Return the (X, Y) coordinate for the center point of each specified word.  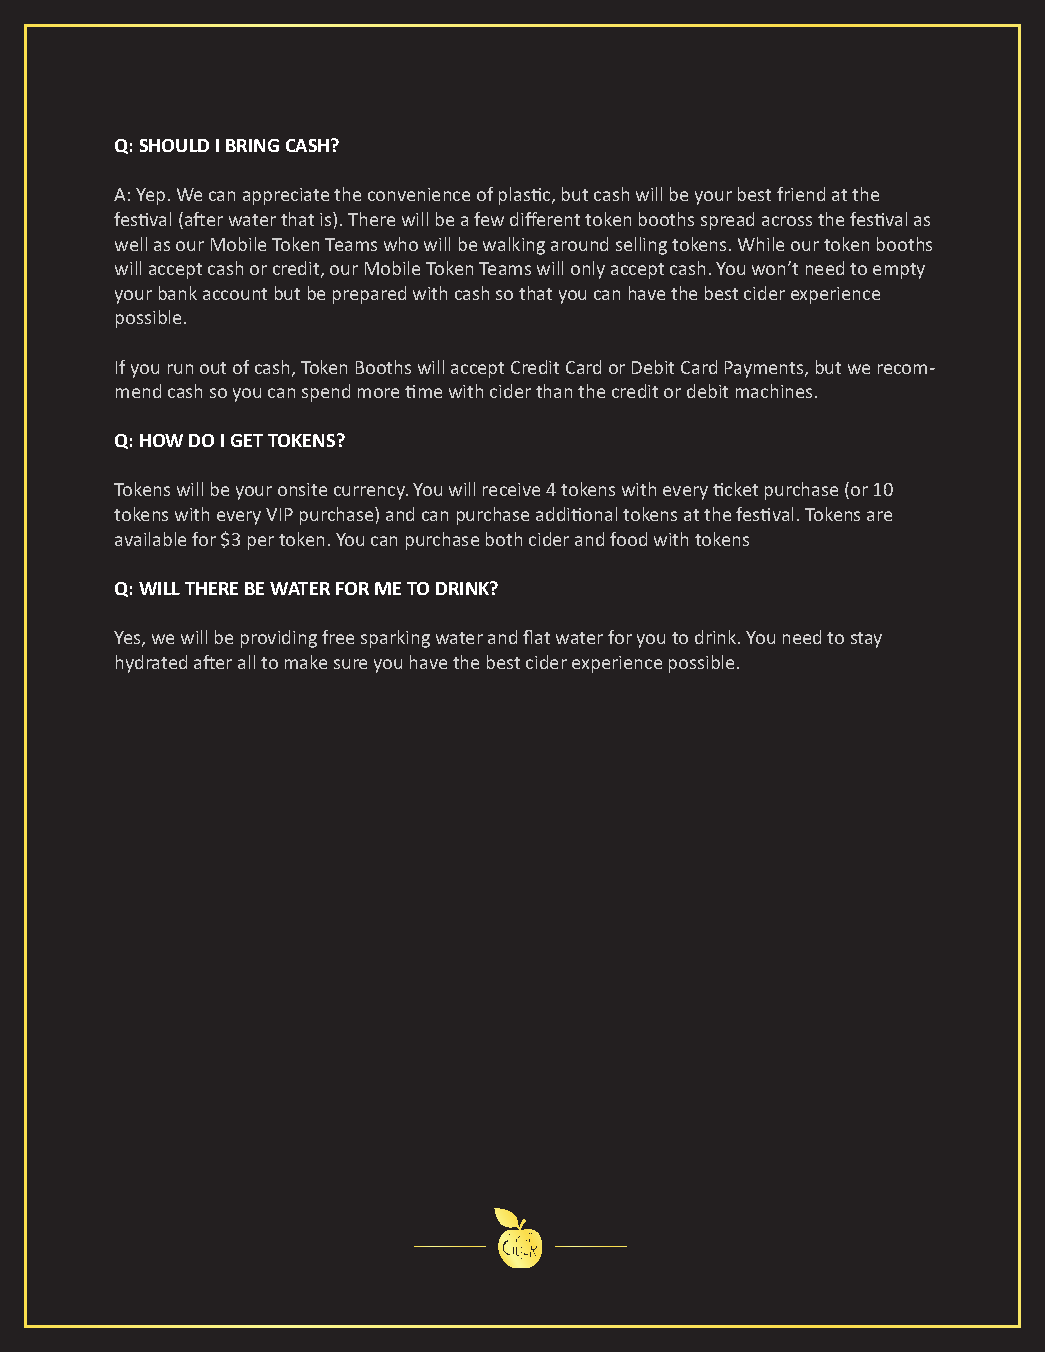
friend (801, 194)
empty (899, 271)
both (504, 539)
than (554, 391)
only (588, 270)
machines (774, 391)
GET (247, 440)
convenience (419, 194)
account (235, 294)
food (628, 539)
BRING (252, 145)
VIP (279, 514)
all (246, 662)
